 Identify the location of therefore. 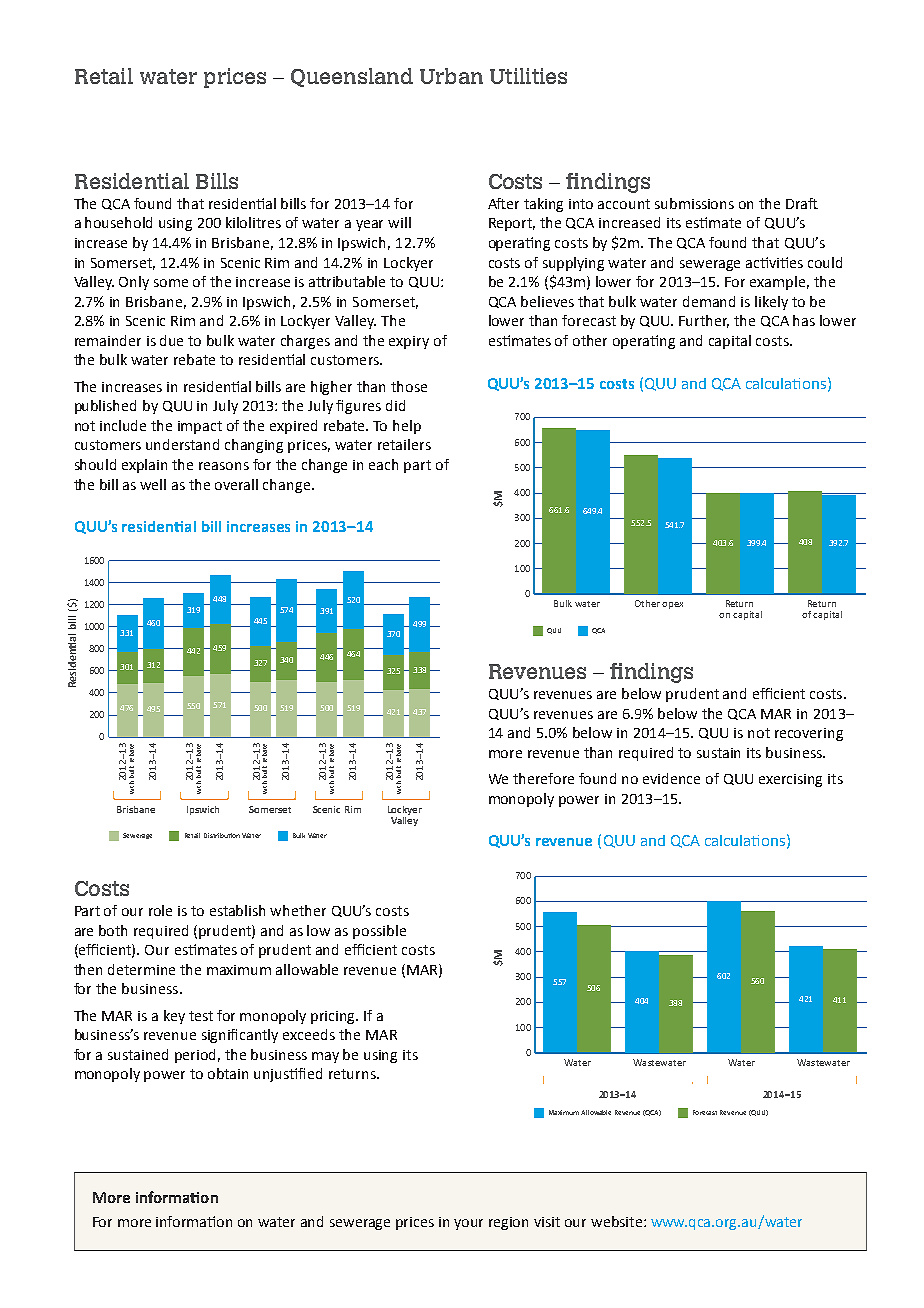
(543, 778).
